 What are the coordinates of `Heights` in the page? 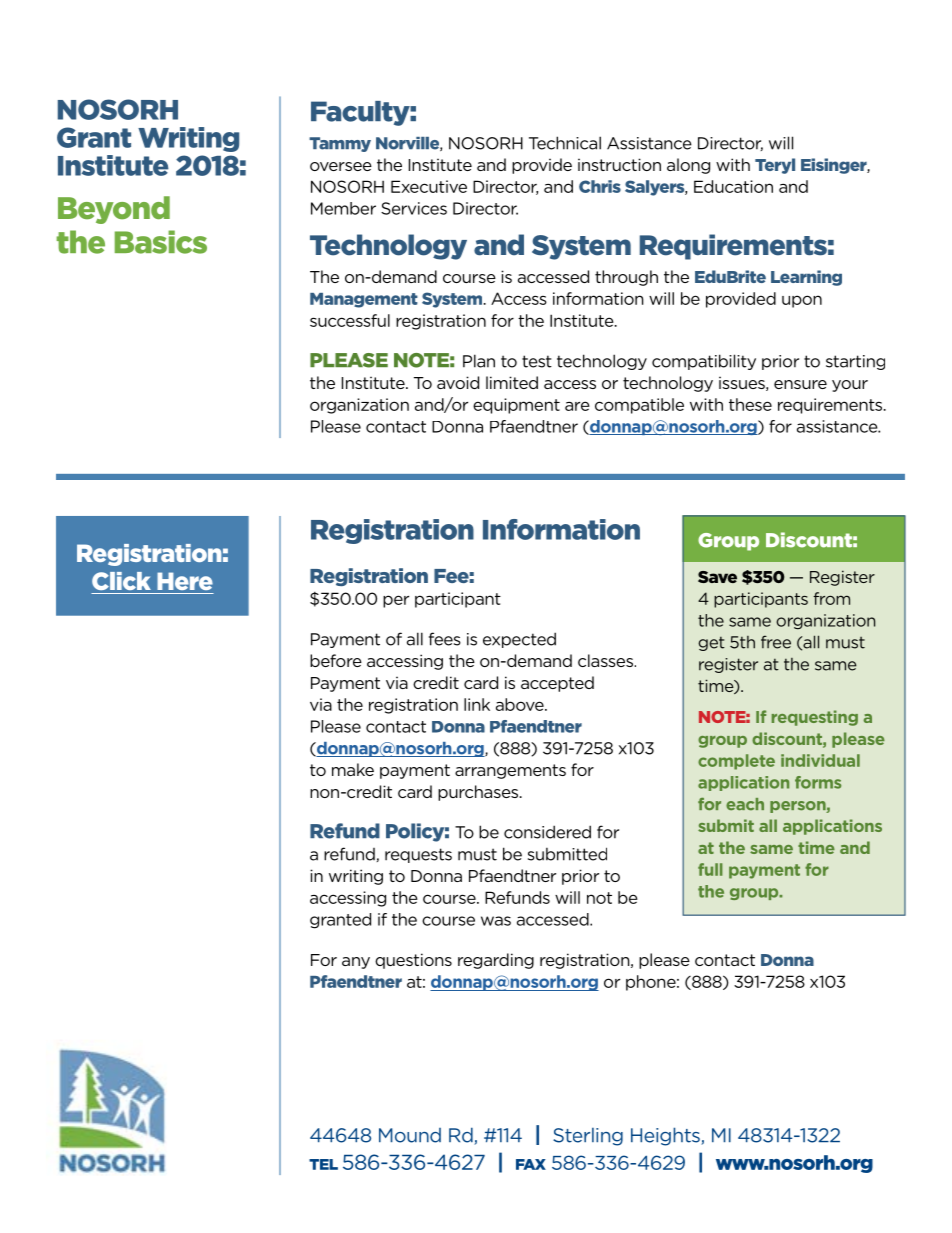 It's located at (666, 1136).
